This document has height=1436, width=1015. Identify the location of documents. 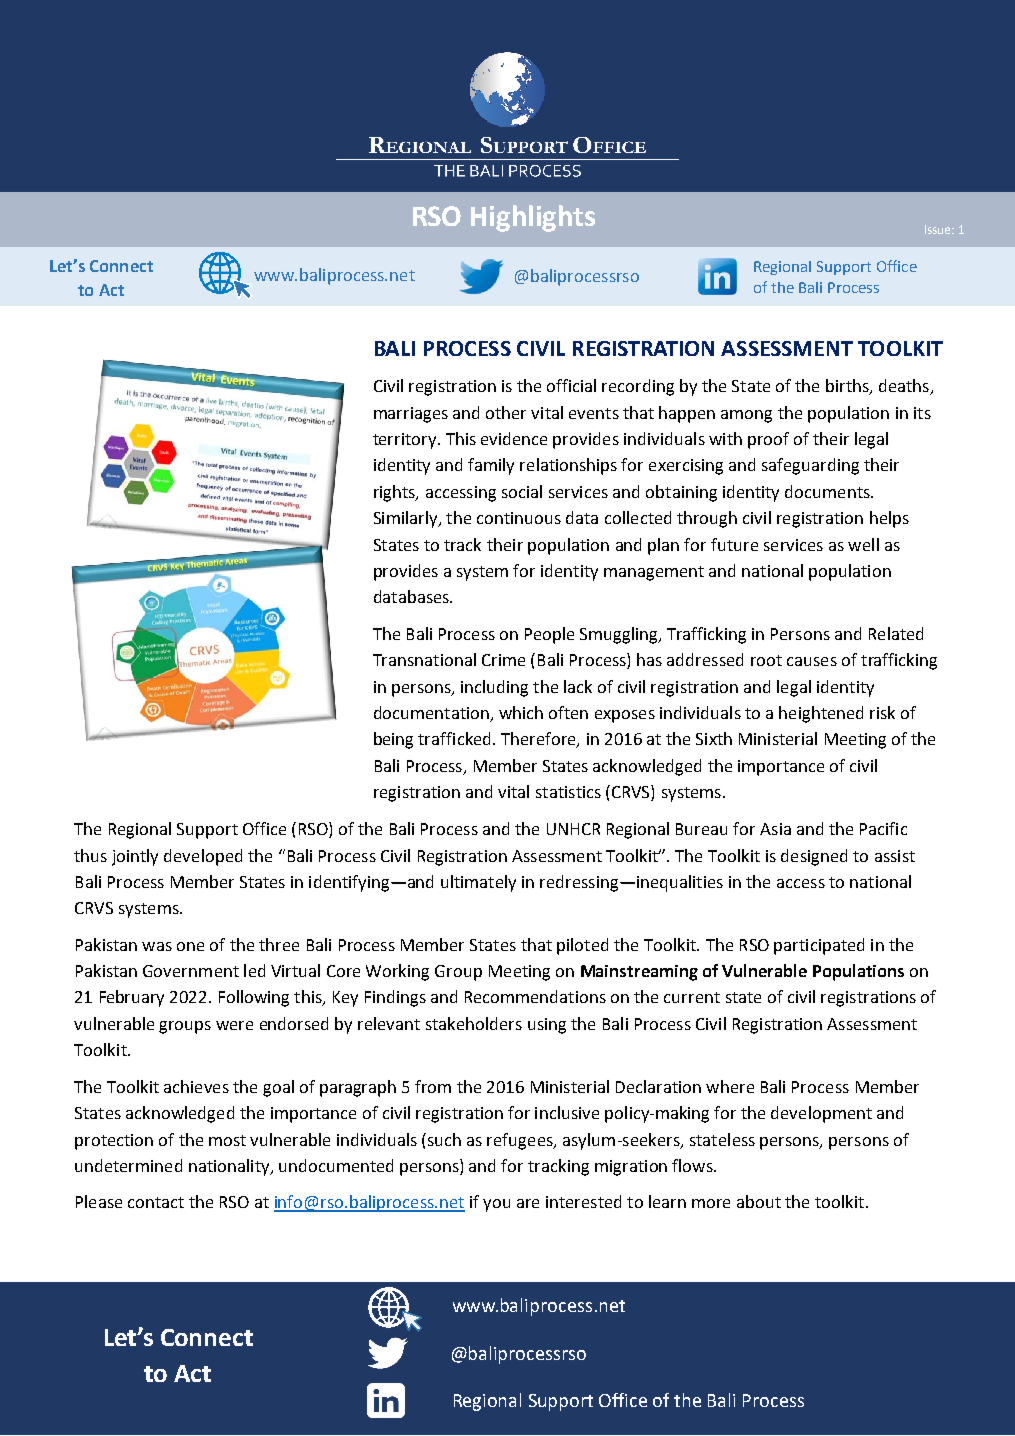
(828, 491).
